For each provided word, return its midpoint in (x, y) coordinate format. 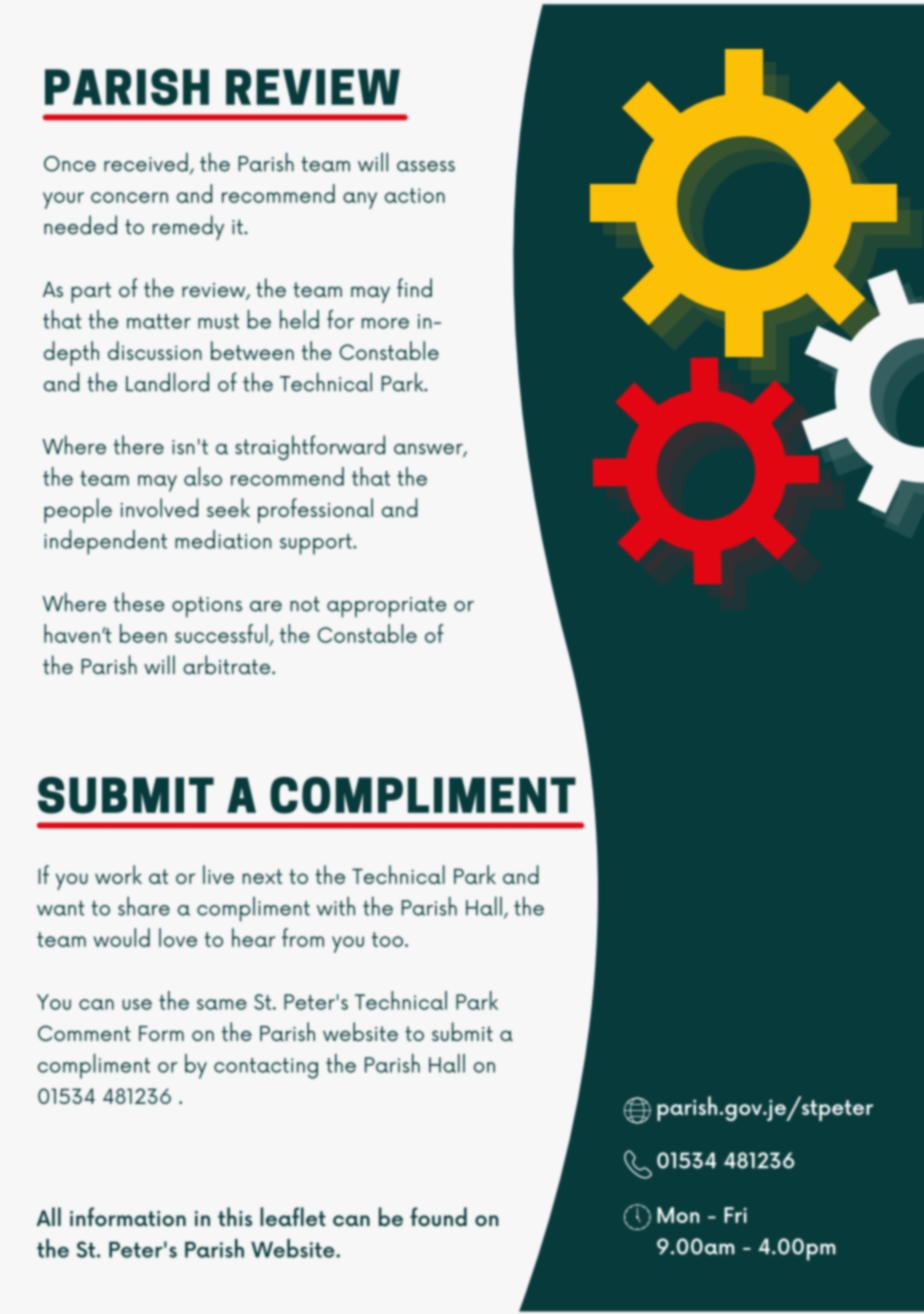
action (415, 195)
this (235, 1216)
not (305, 604)
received (146, 162)
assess (426, 166)
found (438, 1216)
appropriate (387, 607)
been (143, 633)
